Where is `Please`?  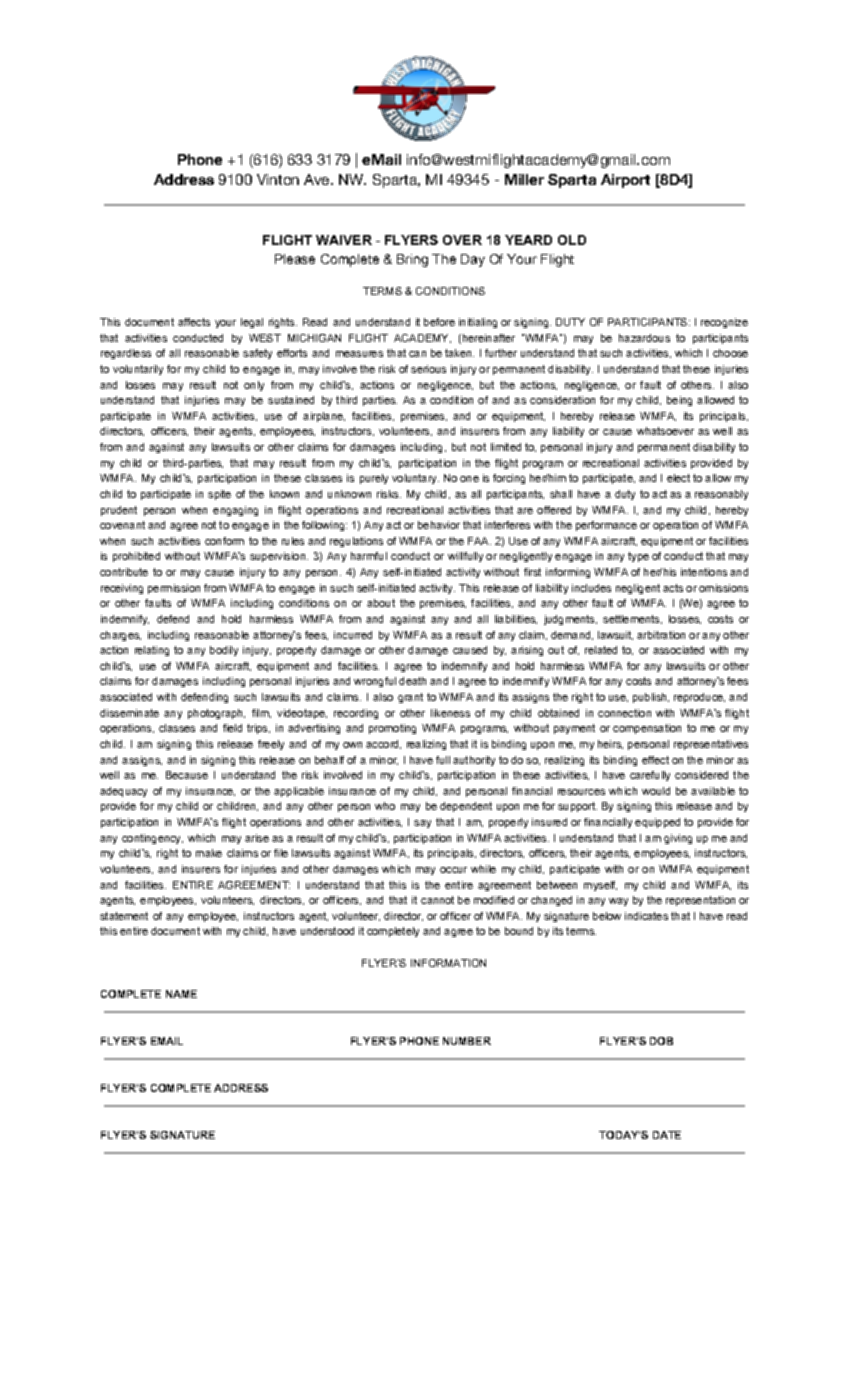
Please is located at coordinates (295, 259).
